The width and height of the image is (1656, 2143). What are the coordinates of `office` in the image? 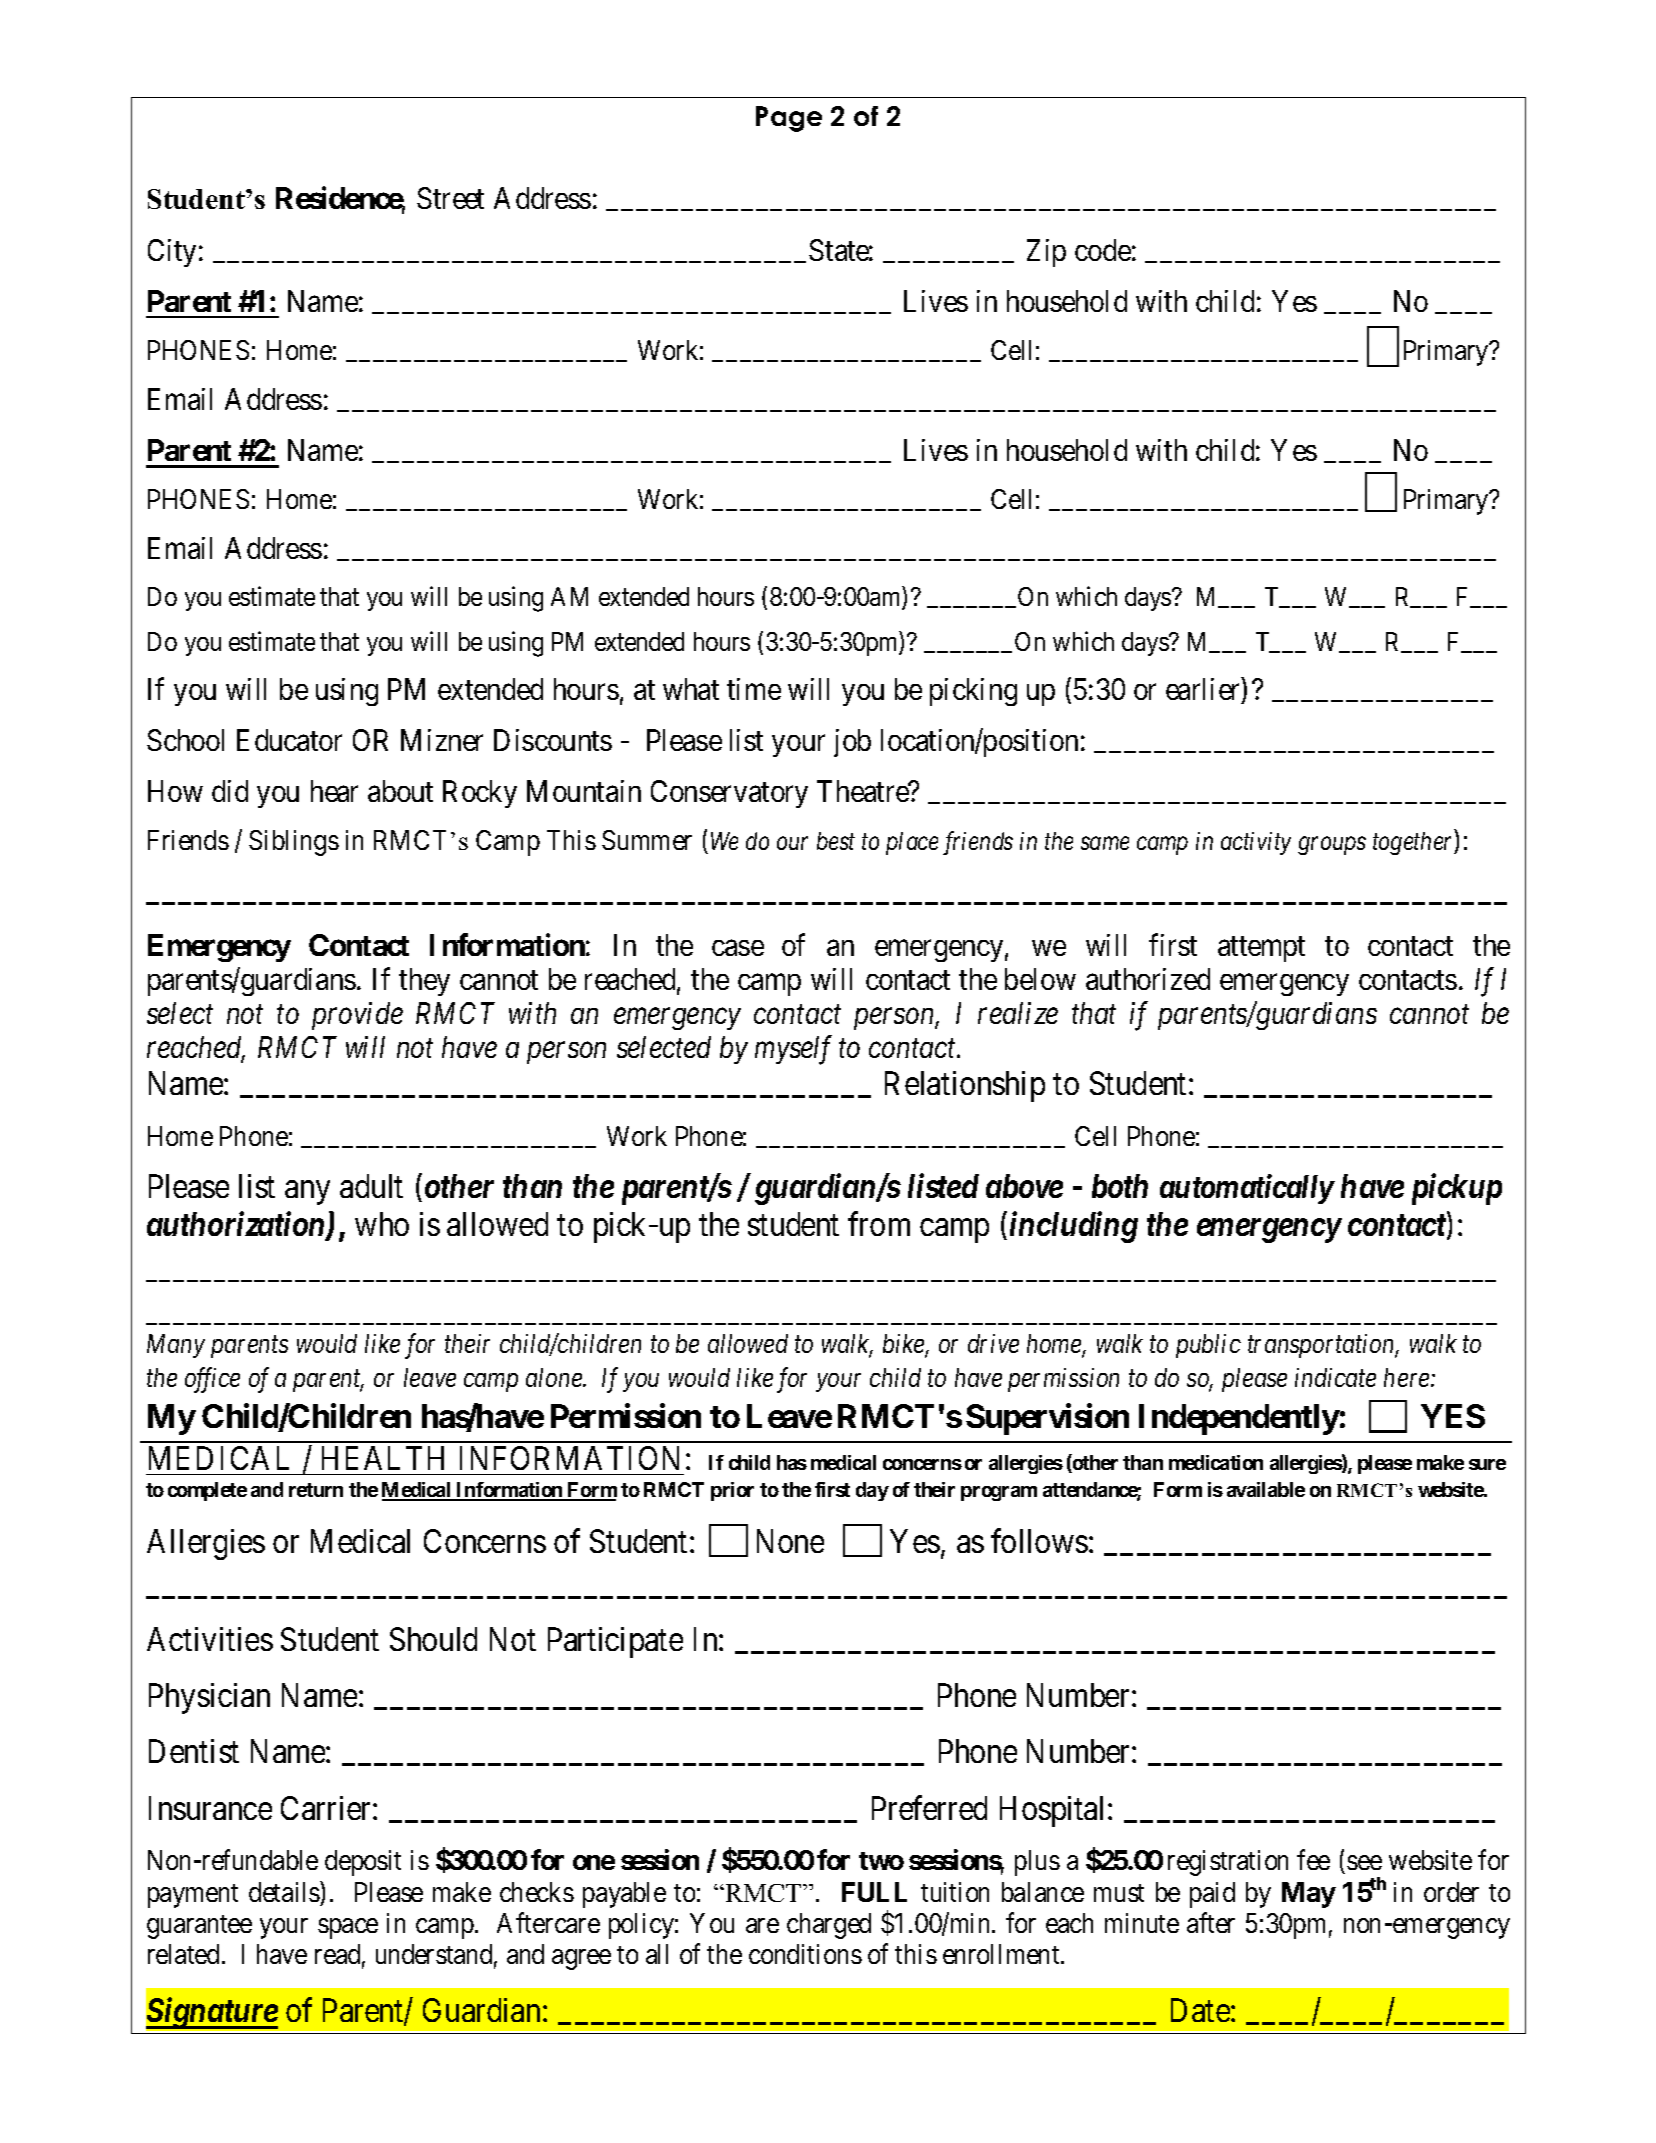 It's located at (212, 1380).
